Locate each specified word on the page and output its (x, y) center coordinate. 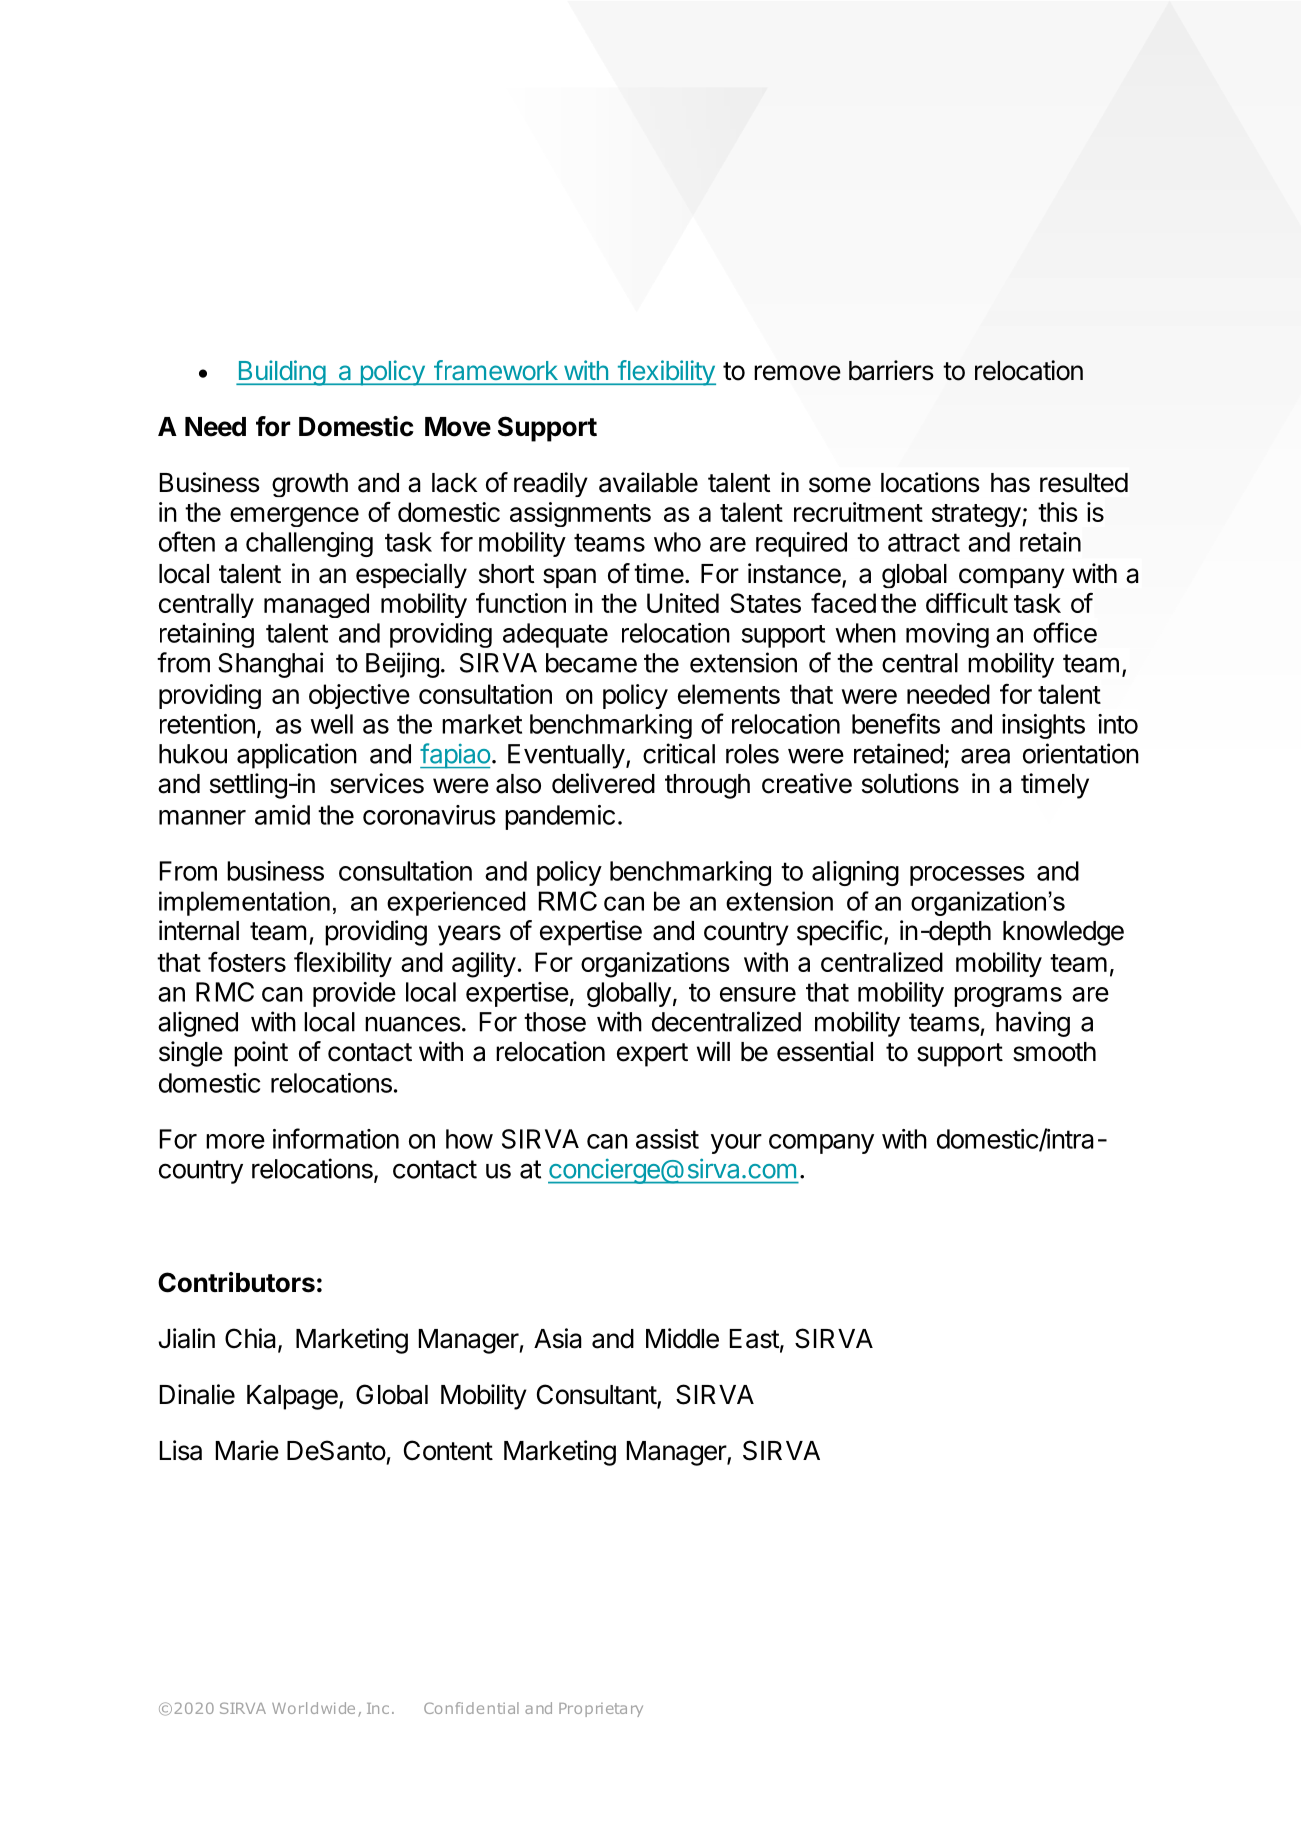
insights (1043, 726)
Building (281, 373)
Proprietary (601, 1710)
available (648, 482)
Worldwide (313, 1708)
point (261, 1054)
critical (679, 753)
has (1010, 483)
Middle (682, 1338)
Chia (252, 1339)
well (331, 724)
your (736, 1144)
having (1033, 1024)
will (713, 1051)
